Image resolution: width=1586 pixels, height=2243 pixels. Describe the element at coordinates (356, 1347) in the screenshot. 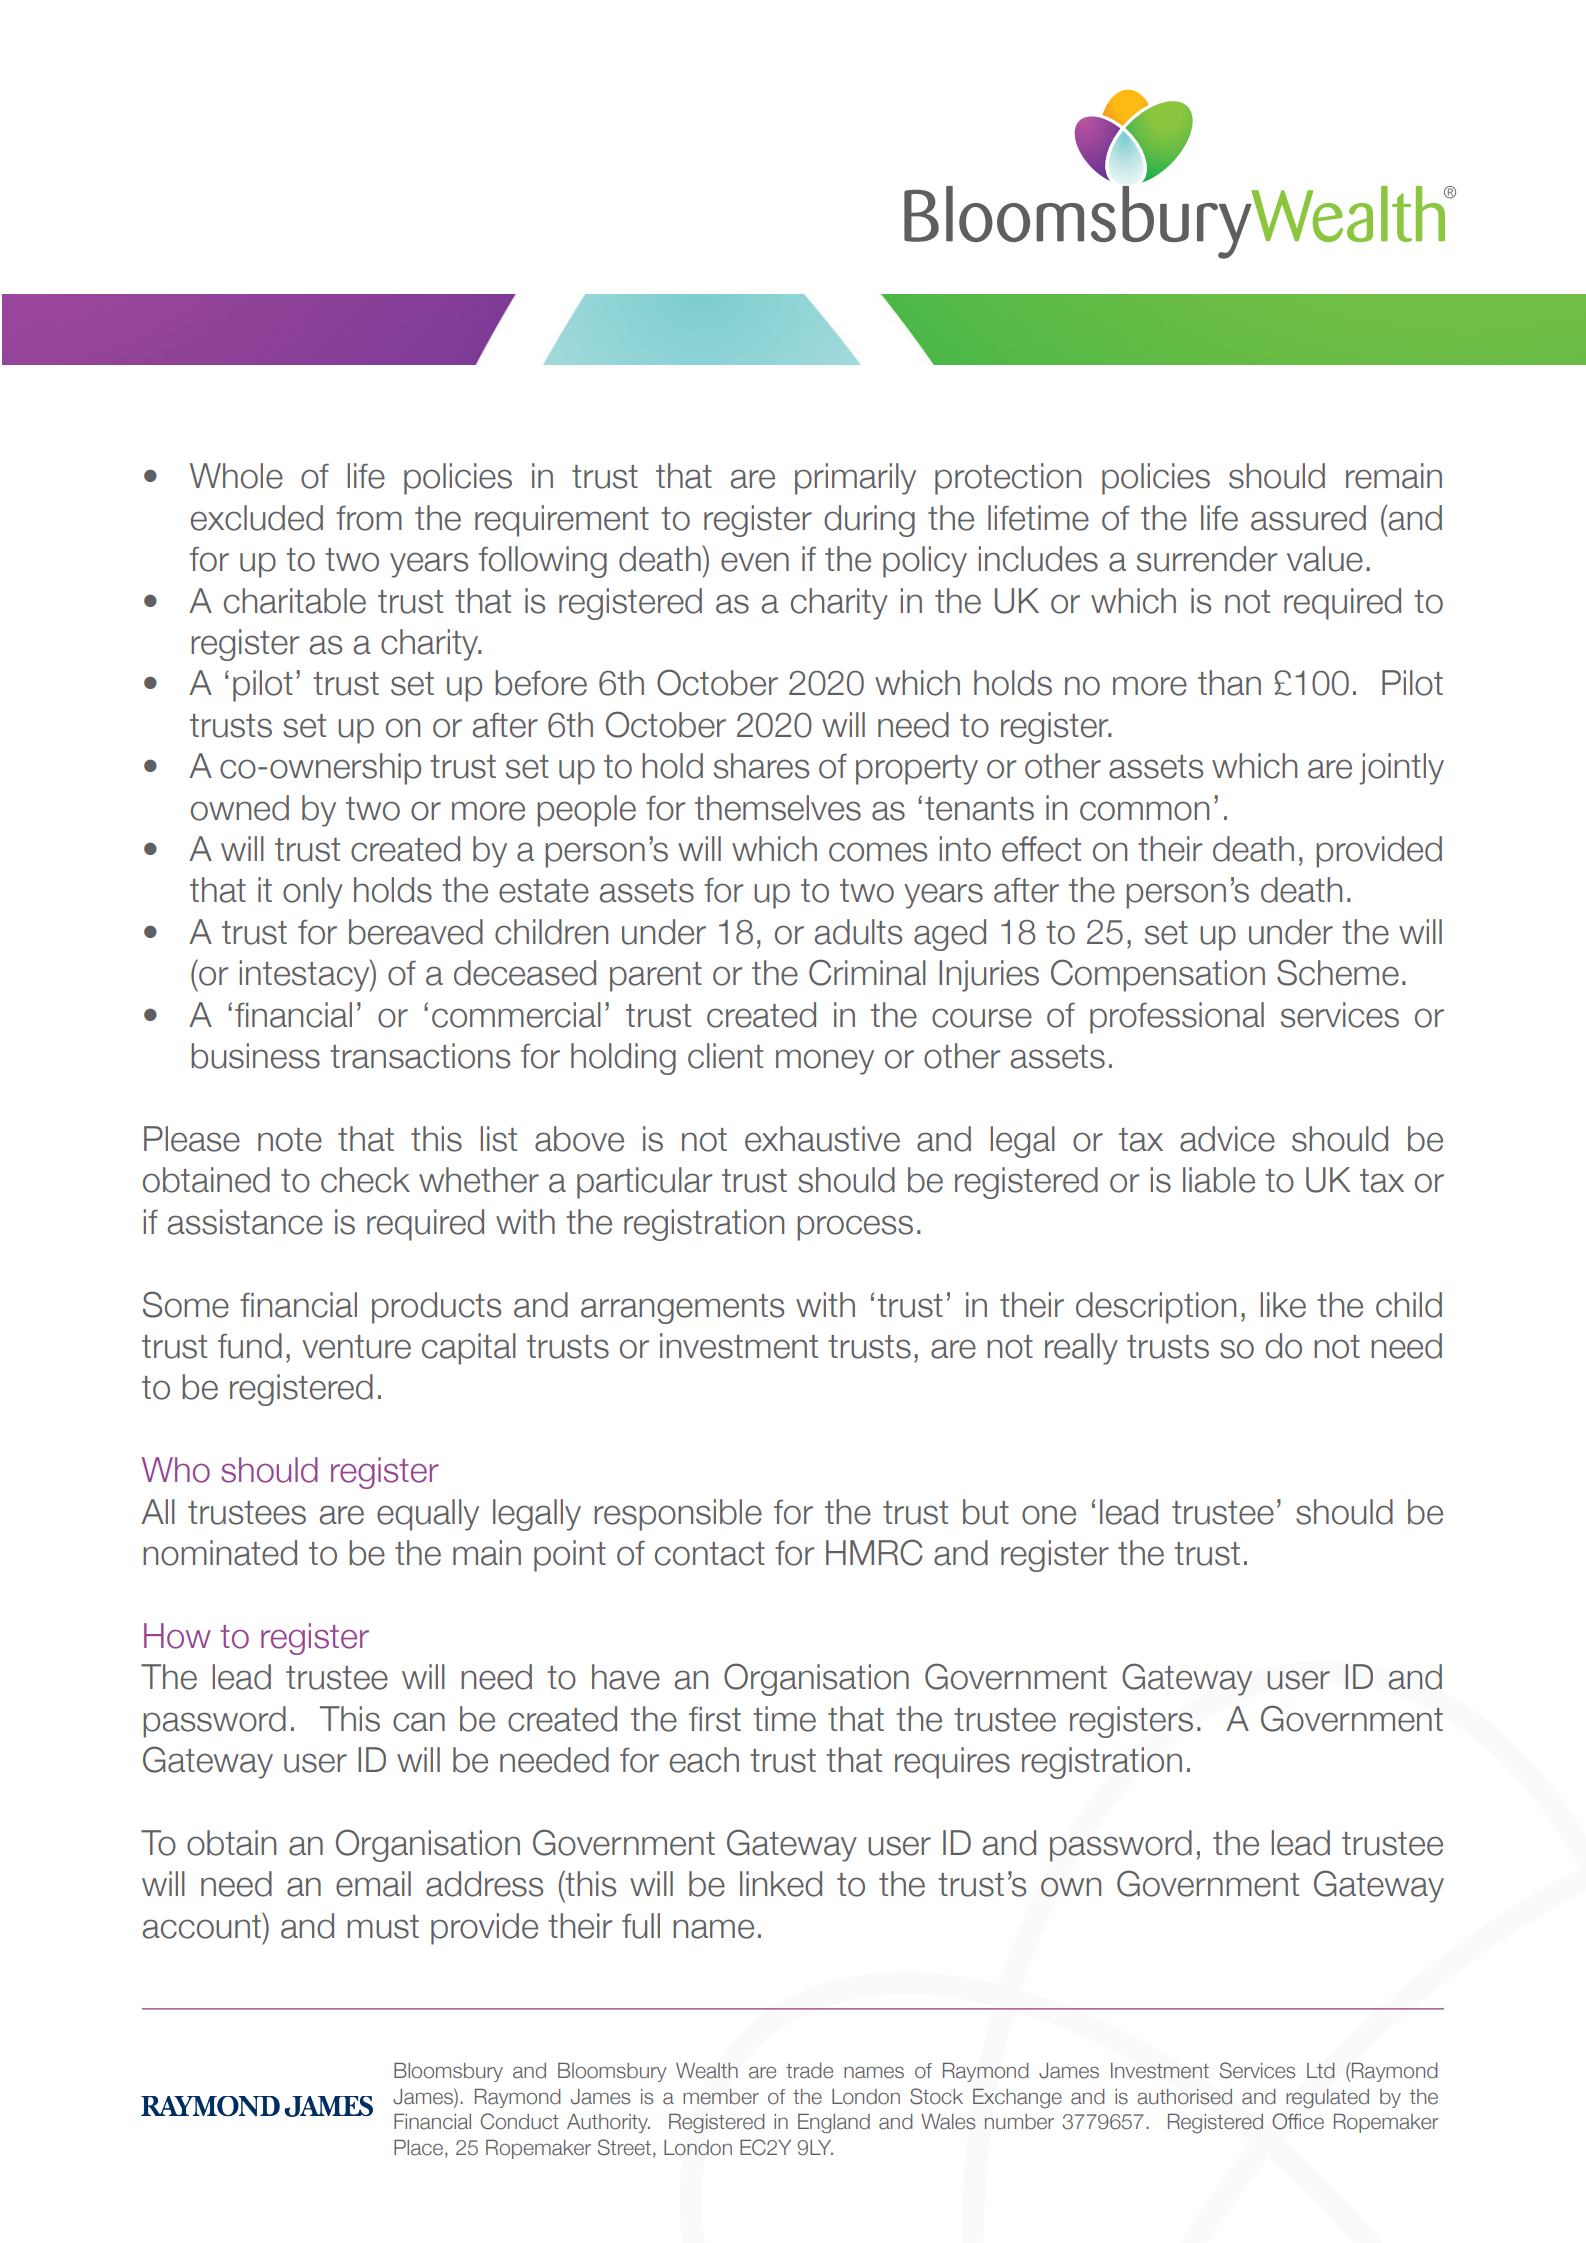

I see `venture` at that location.
